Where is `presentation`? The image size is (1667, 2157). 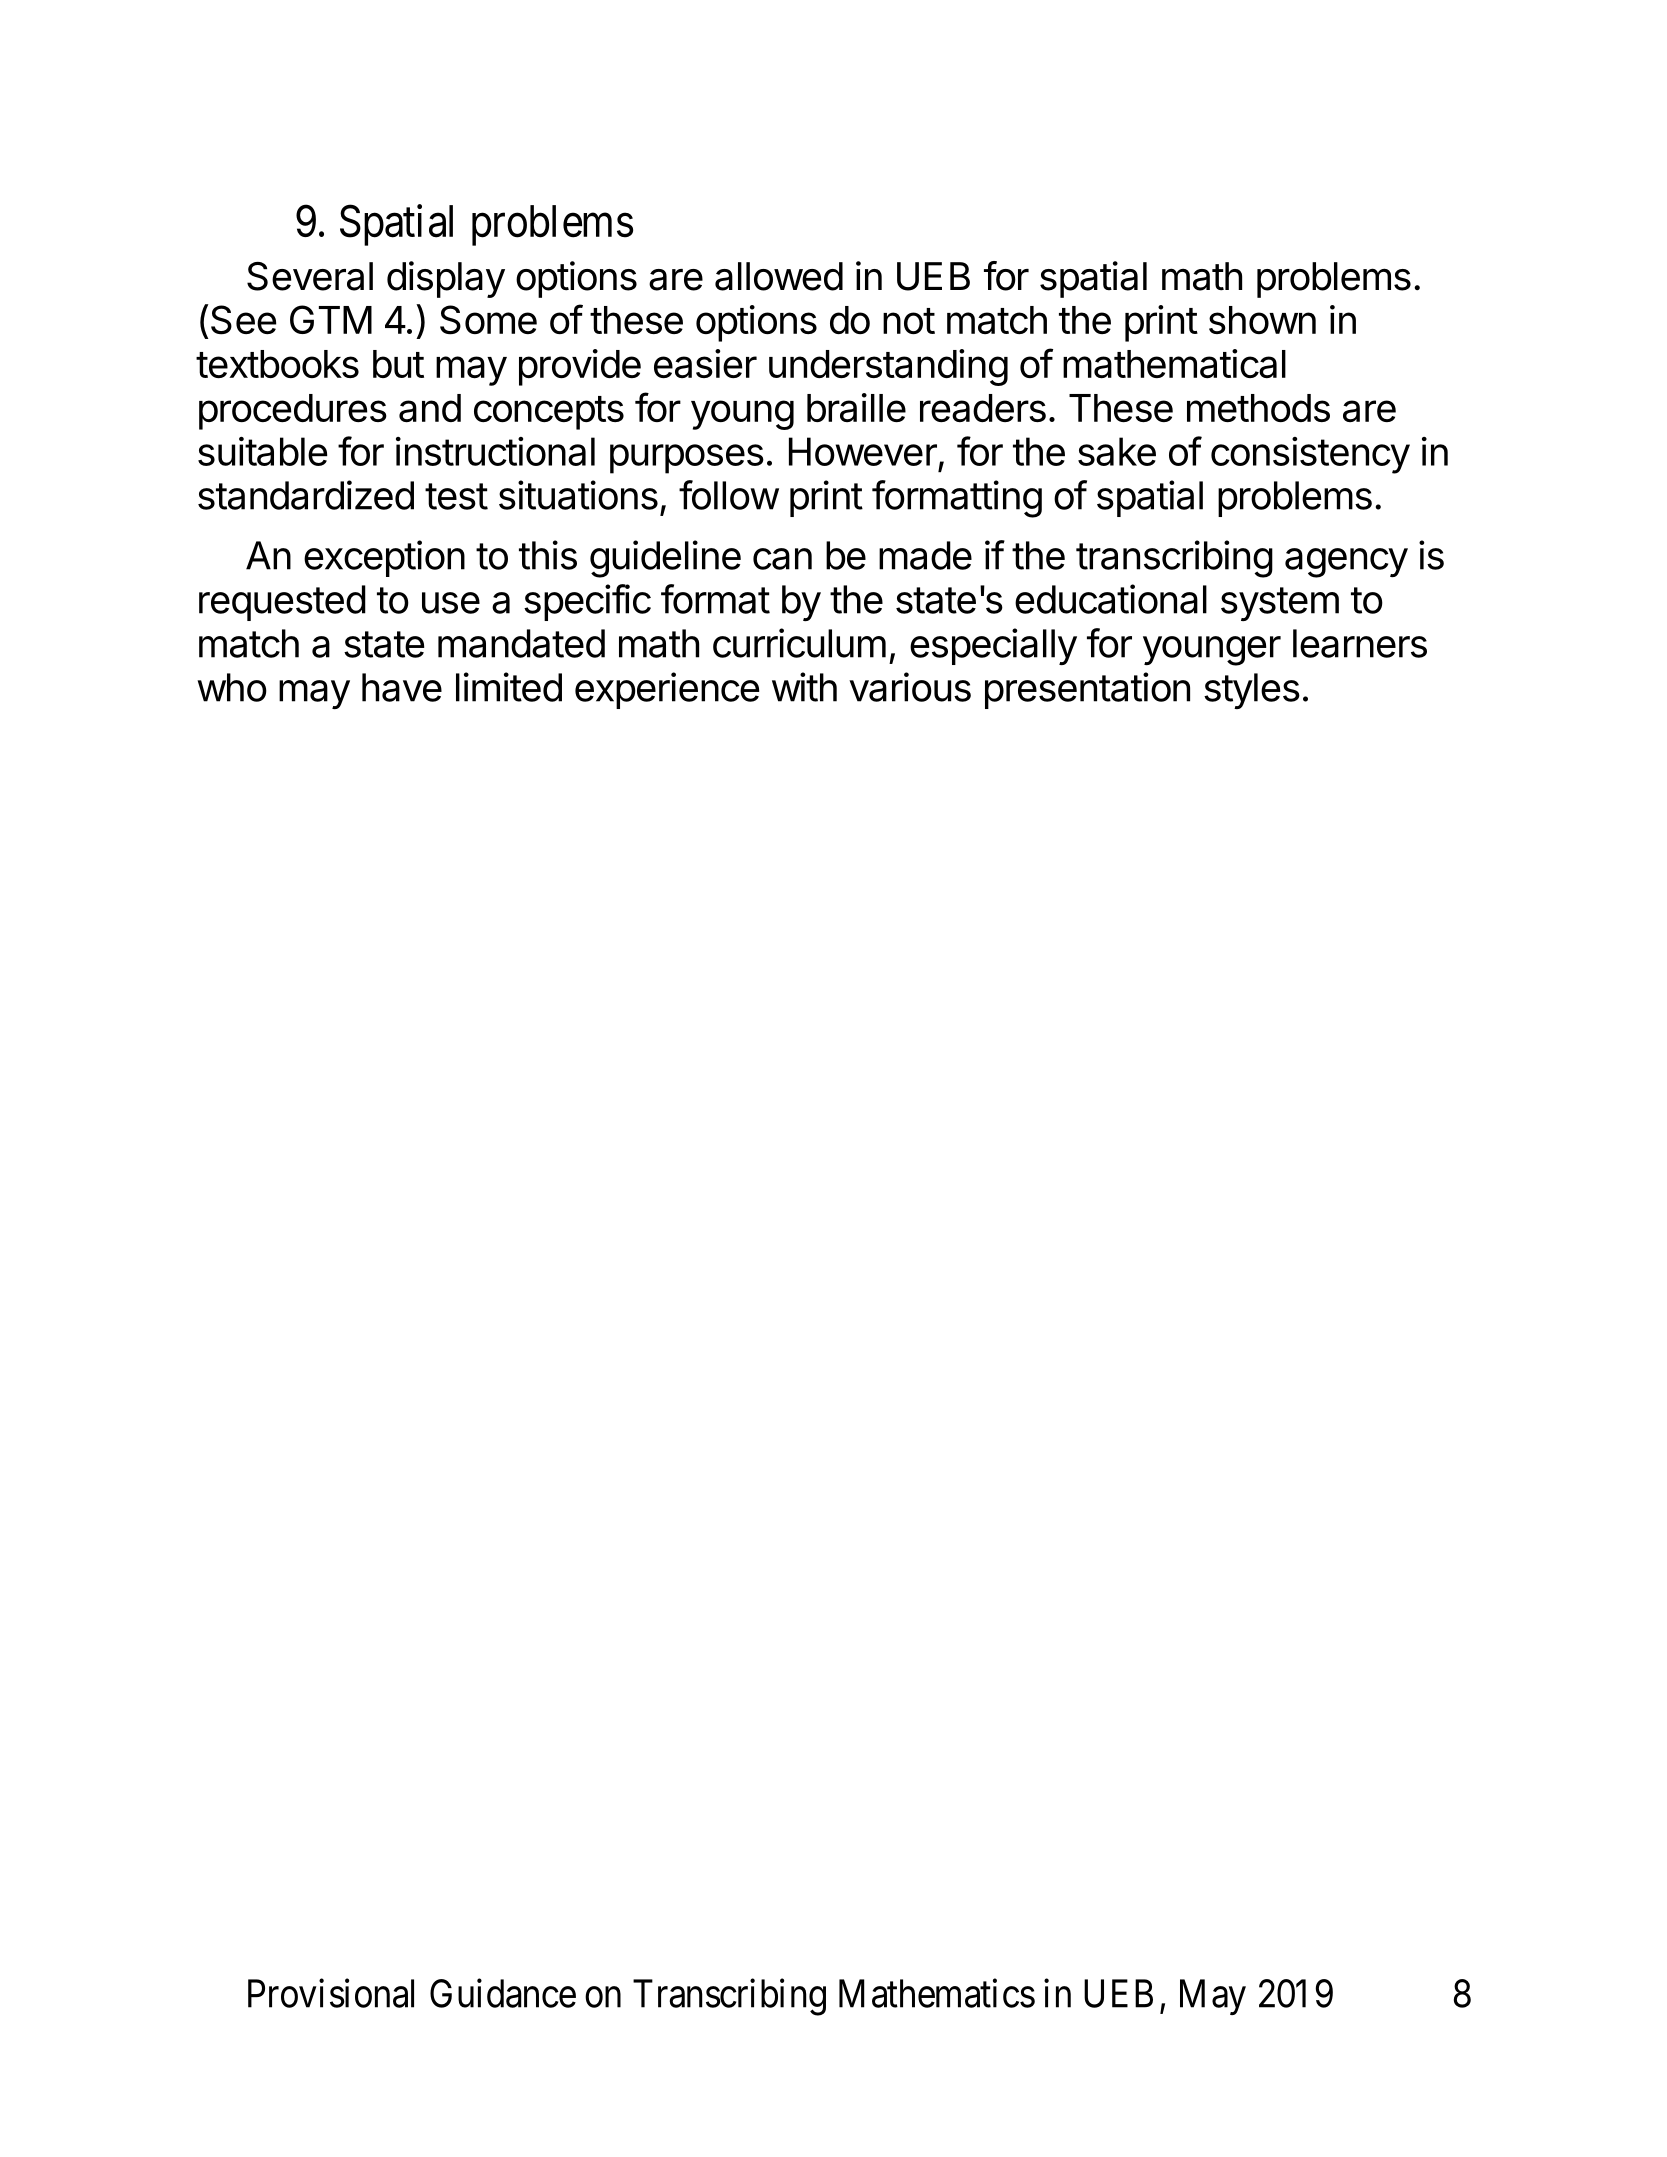 presentation is located at coordinates (1087, 690).
